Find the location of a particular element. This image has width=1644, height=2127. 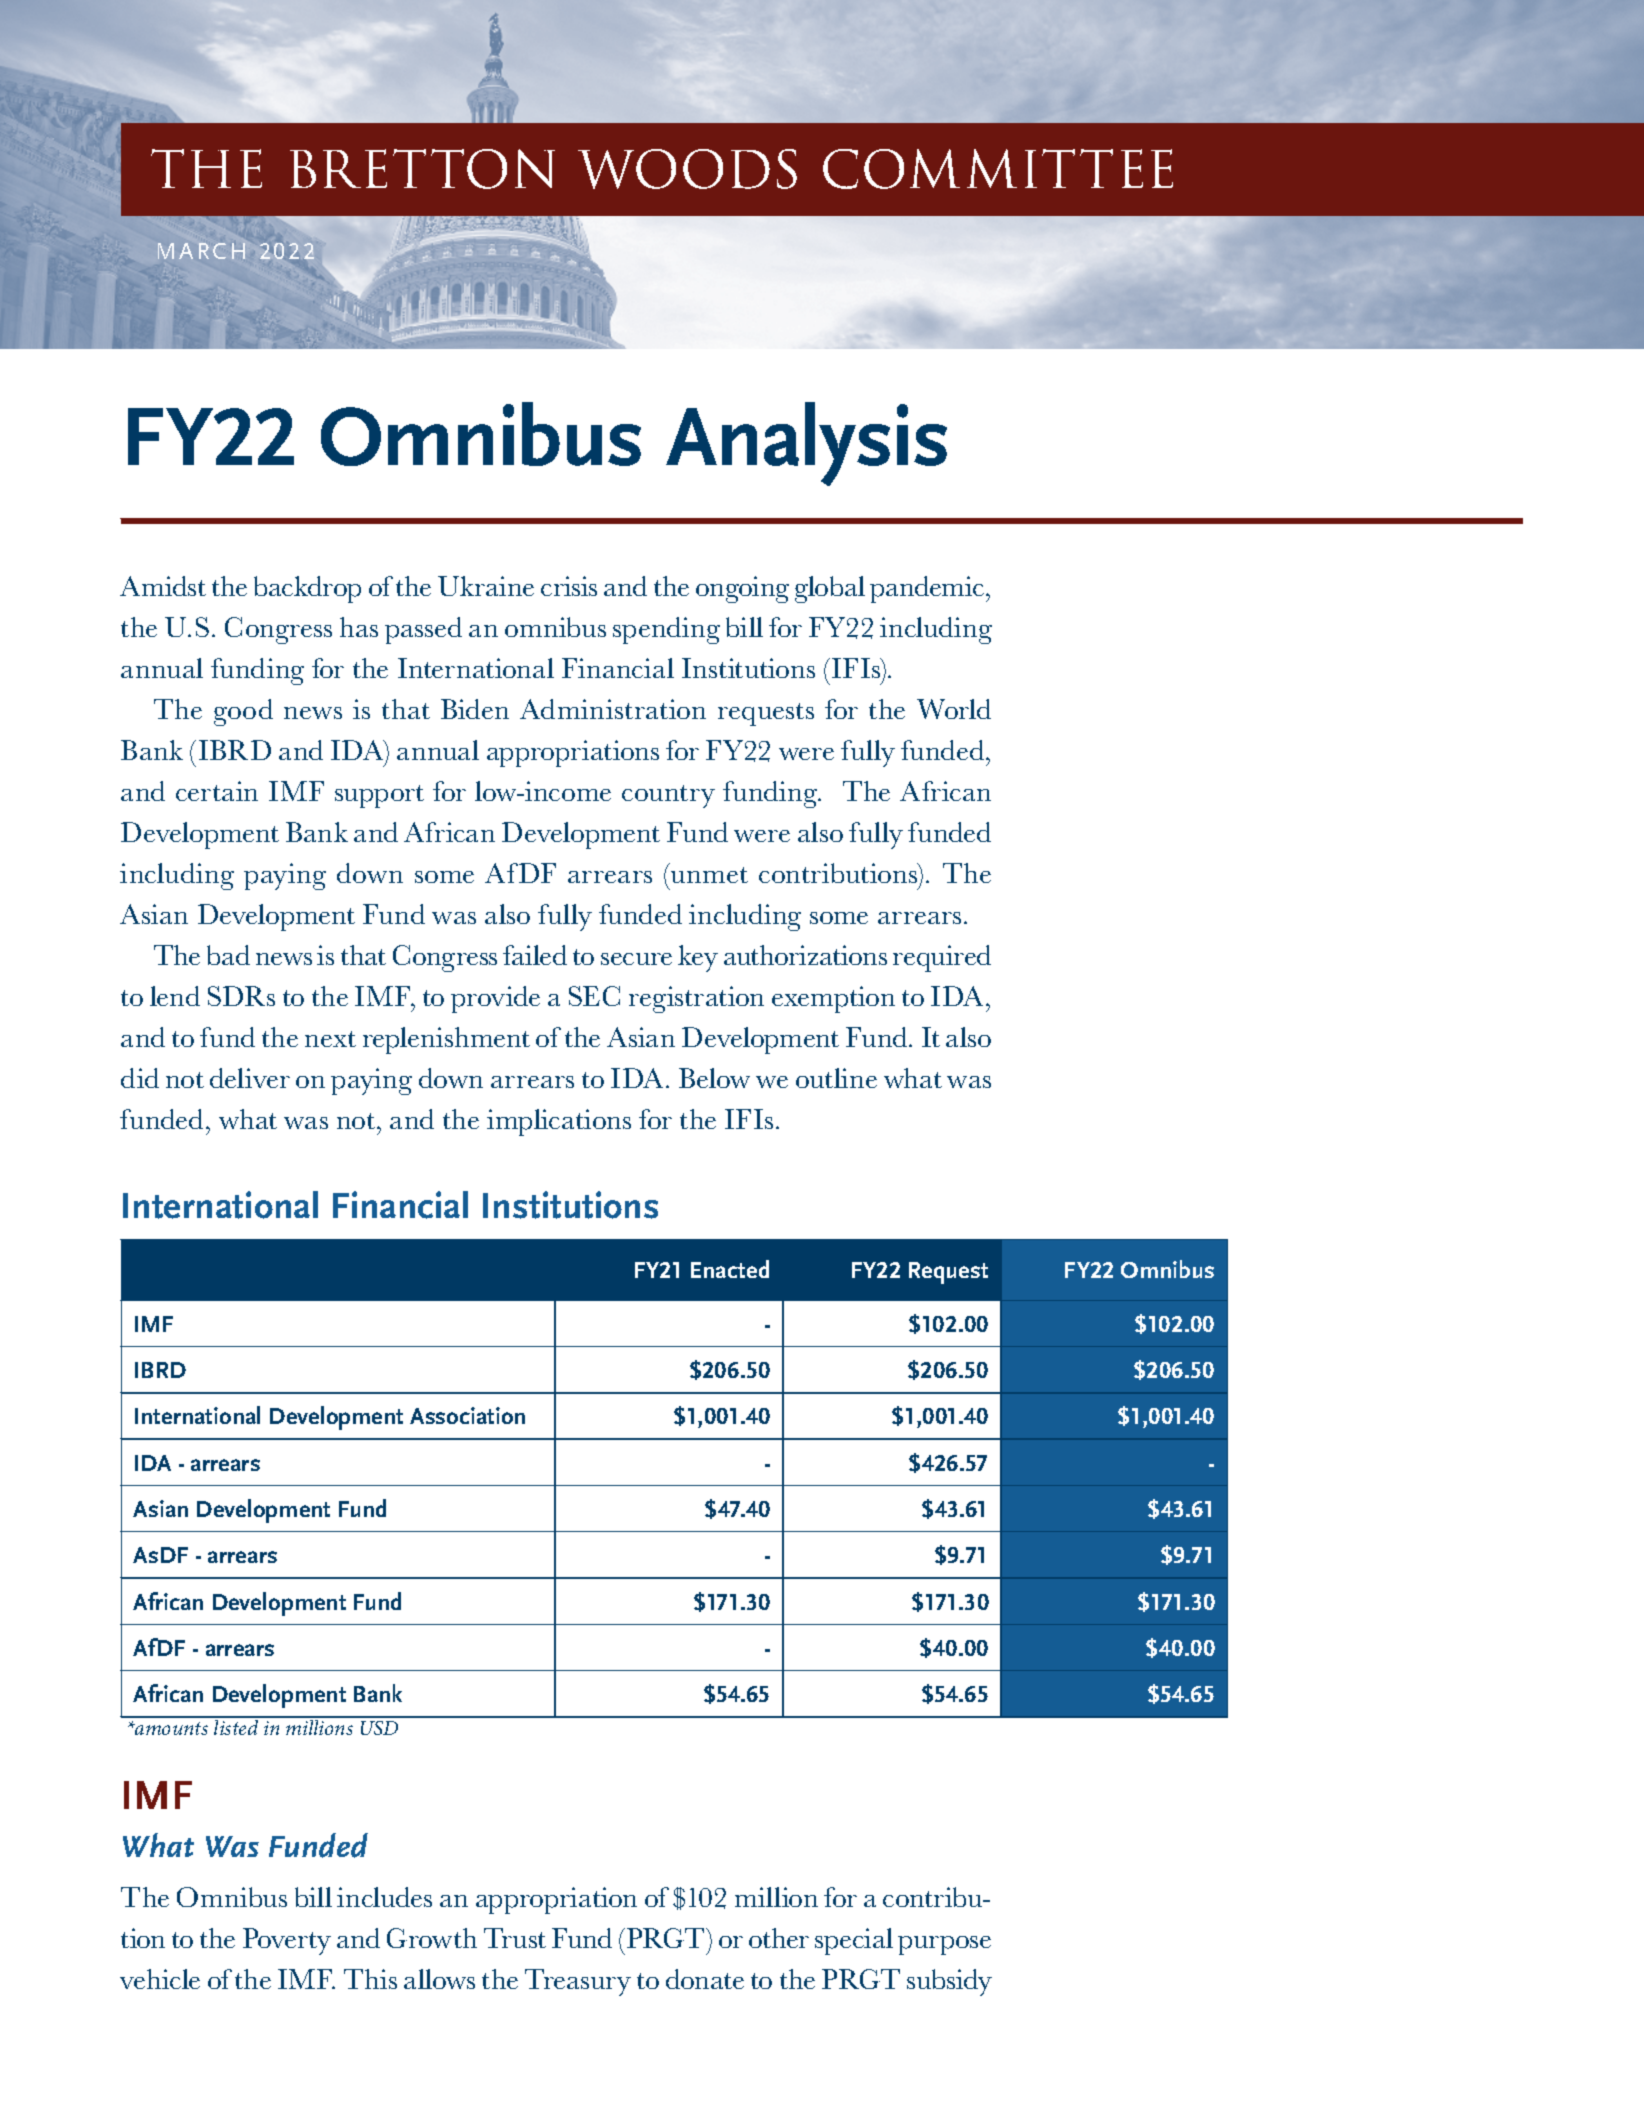

outline is located at coordinates (836, 1078).
